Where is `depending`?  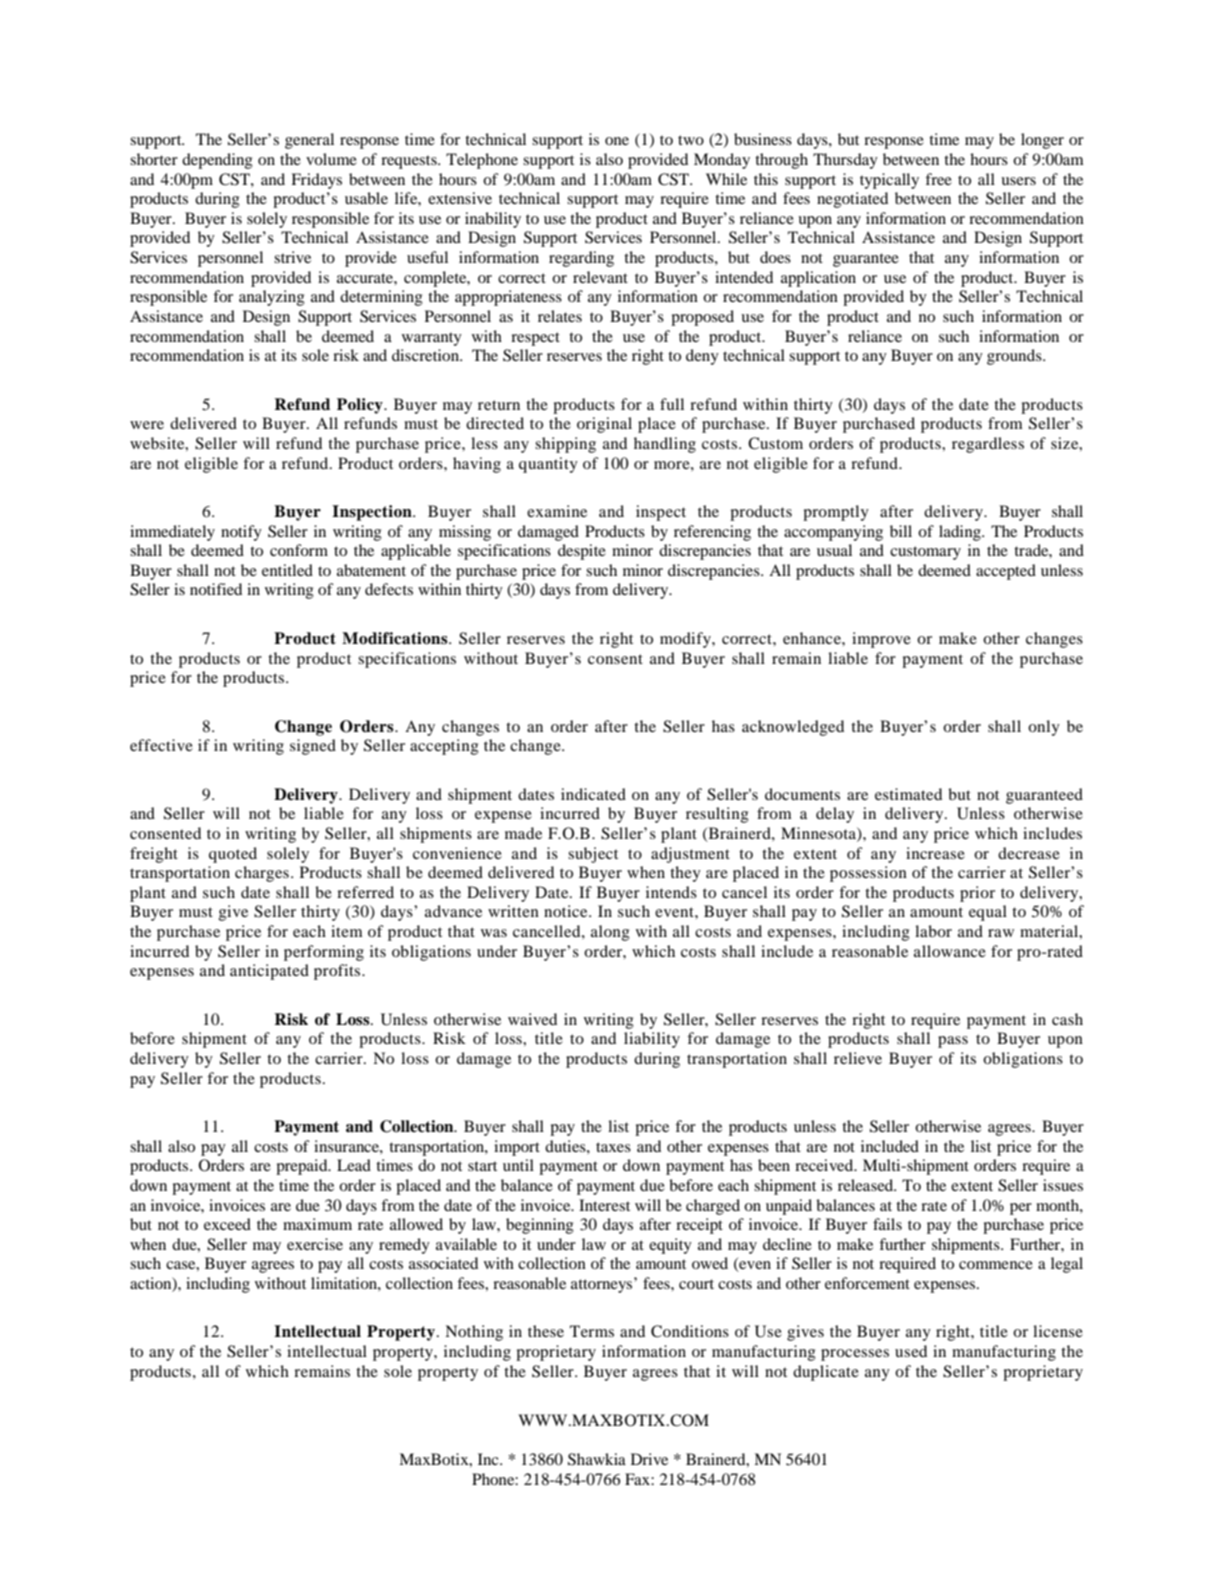 depending is located at coordinates (217, 161).
